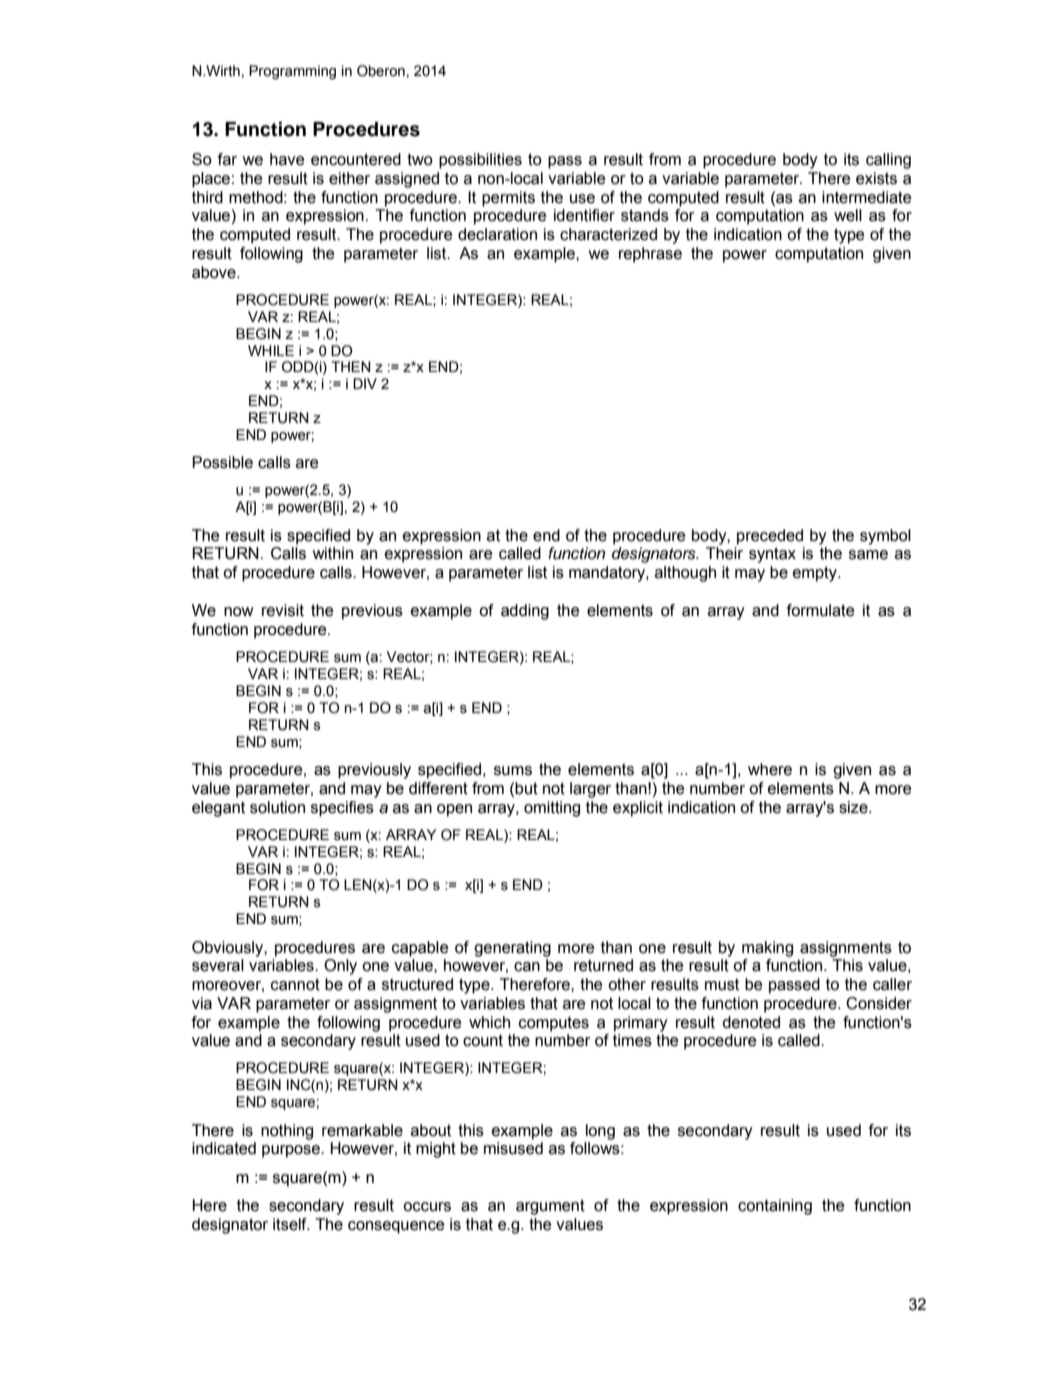 The image size is (1062, 1375). What do you see at coordinates (480, 161) in the page?
I see `possibilities` at bounding box center [480, 161].
